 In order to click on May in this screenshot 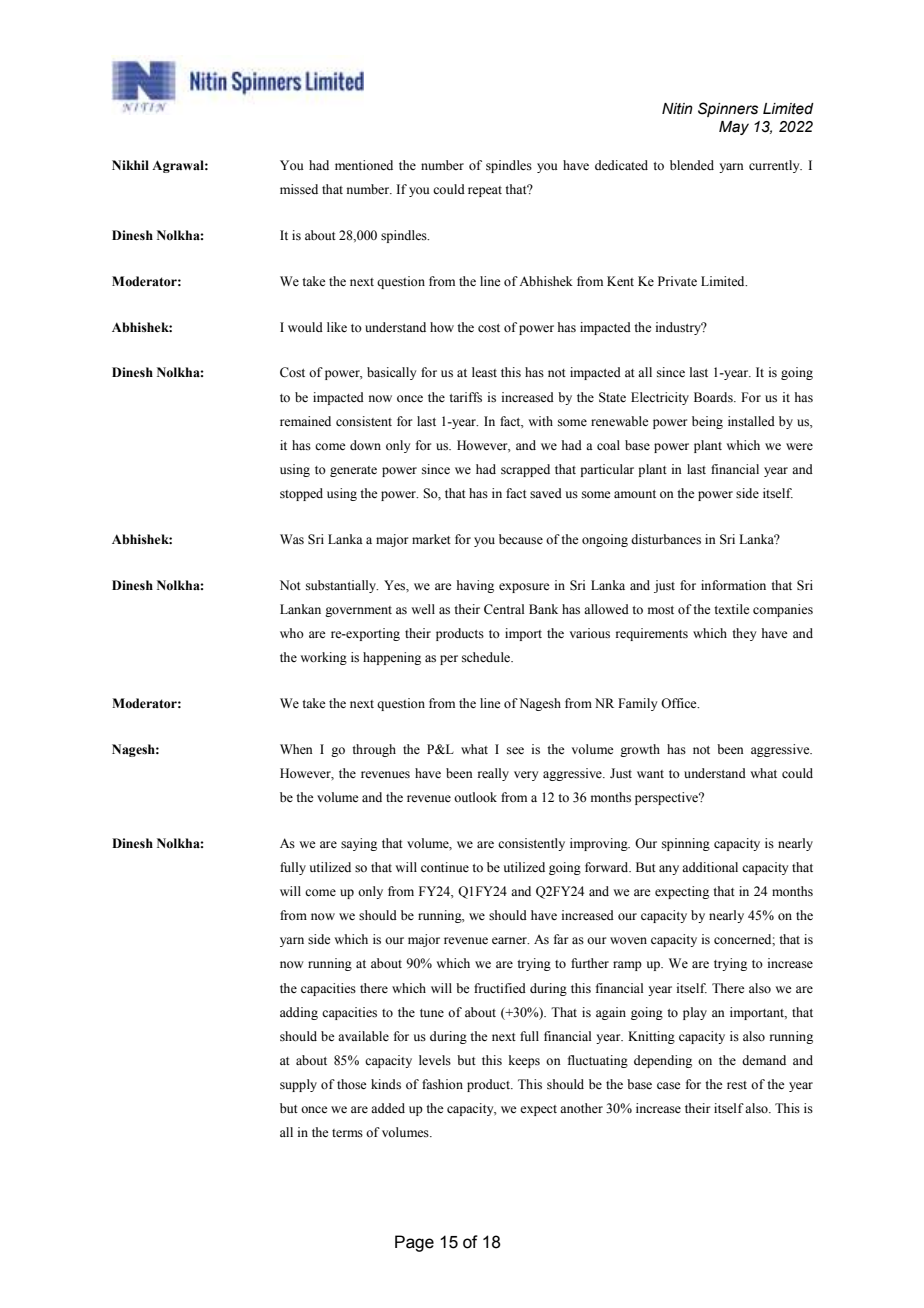, I will do `click(734, 128)`.
